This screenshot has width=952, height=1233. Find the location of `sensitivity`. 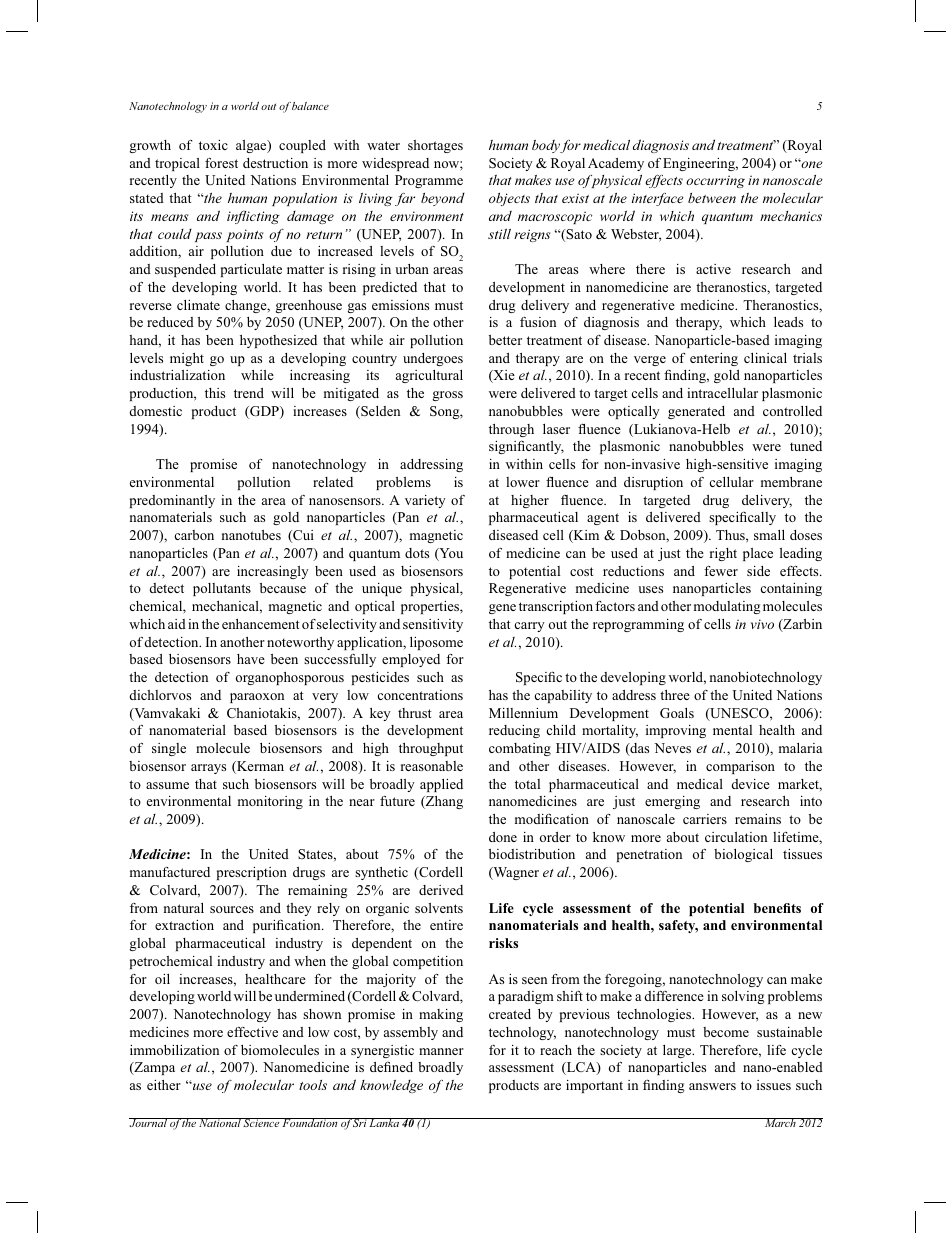

sensitivity is located at coordinates (433, 625).
